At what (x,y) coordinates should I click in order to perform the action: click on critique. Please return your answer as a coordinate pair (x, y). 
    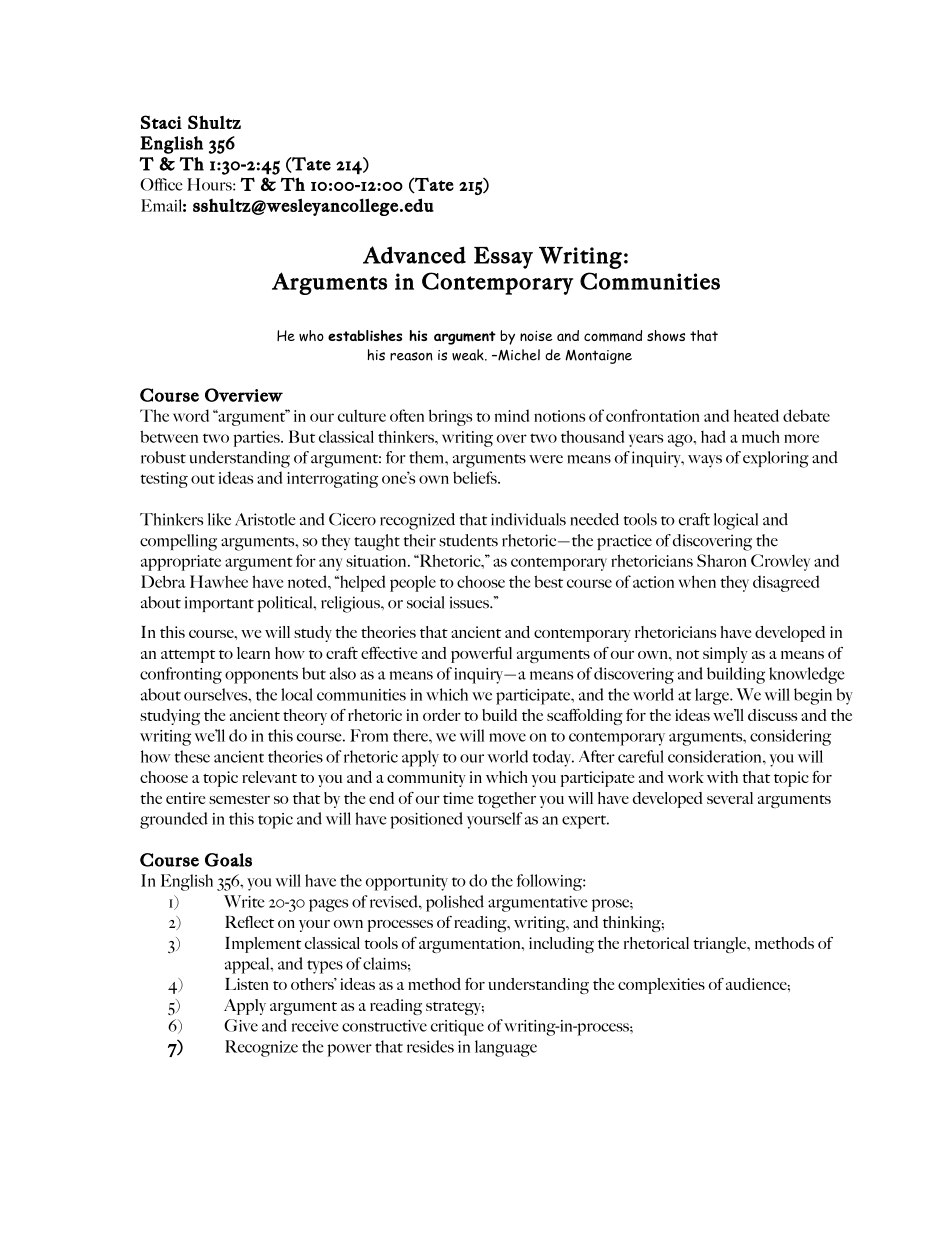
    Looking at the image, I should click on (457, 1028).
